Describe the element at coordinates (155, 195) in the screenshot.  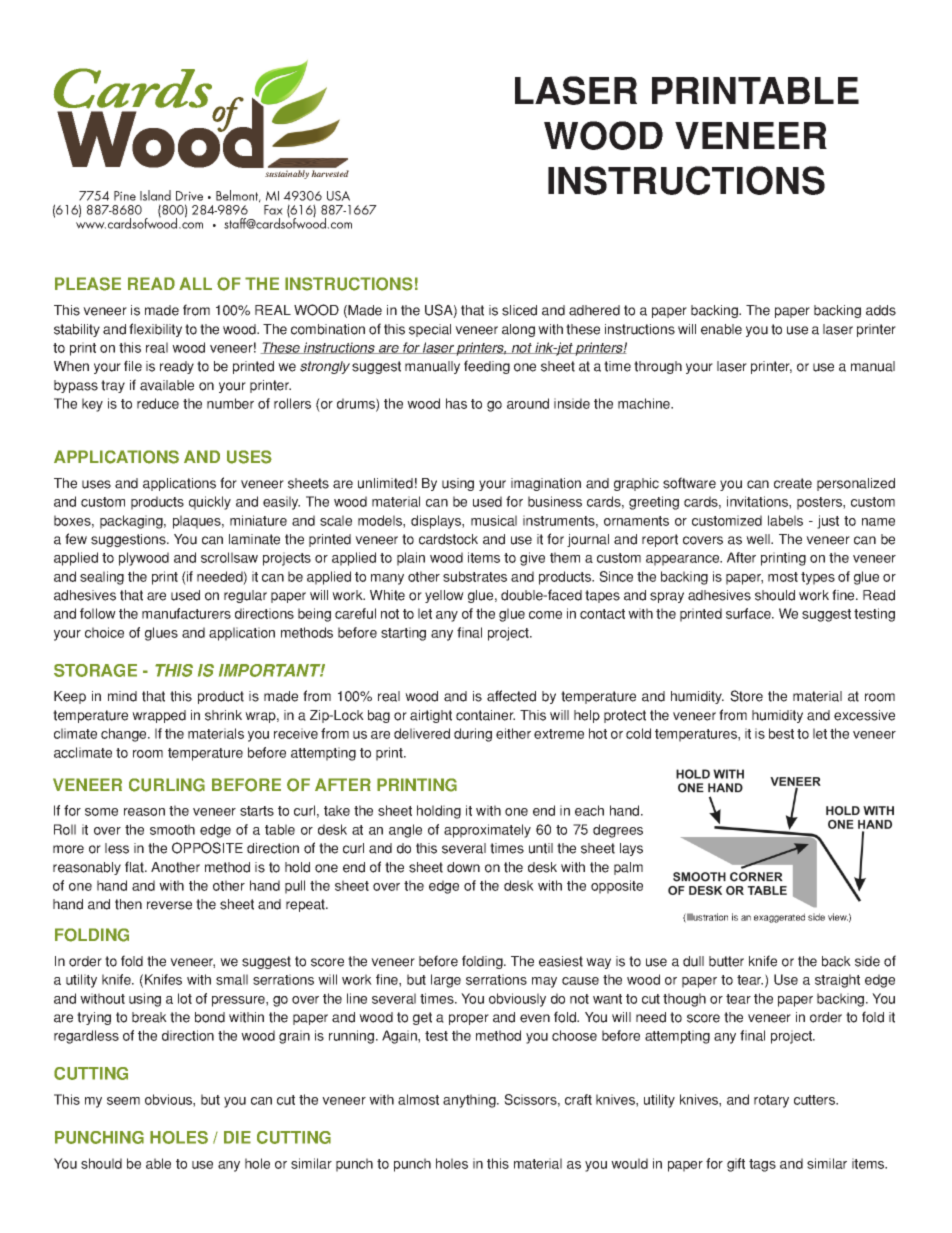
I see `Island` at that location.
